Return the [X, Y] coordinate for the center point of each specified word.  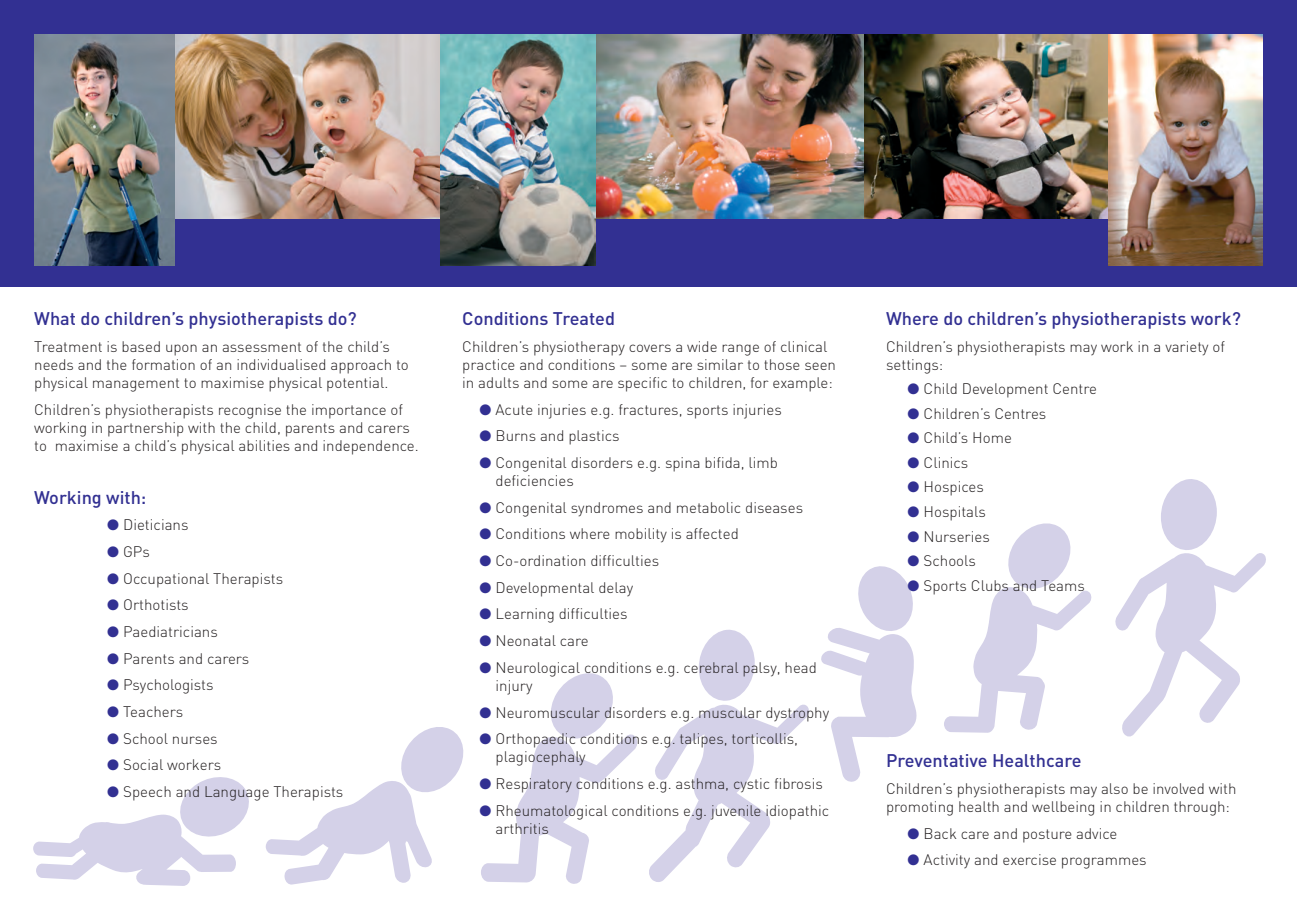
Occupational [166, 580]
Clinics [946, 462]
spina [683, 464]
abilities [264, 445]
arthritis [522, 828]
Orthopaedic [536, 740]
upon [181, 350]
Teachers [153, 711]
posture [1047, 836]
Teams [1062, 585]
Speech [147, 793]
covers [650, 348]
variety [1186, 348]
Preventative [937, 760]
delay [616, 589]
